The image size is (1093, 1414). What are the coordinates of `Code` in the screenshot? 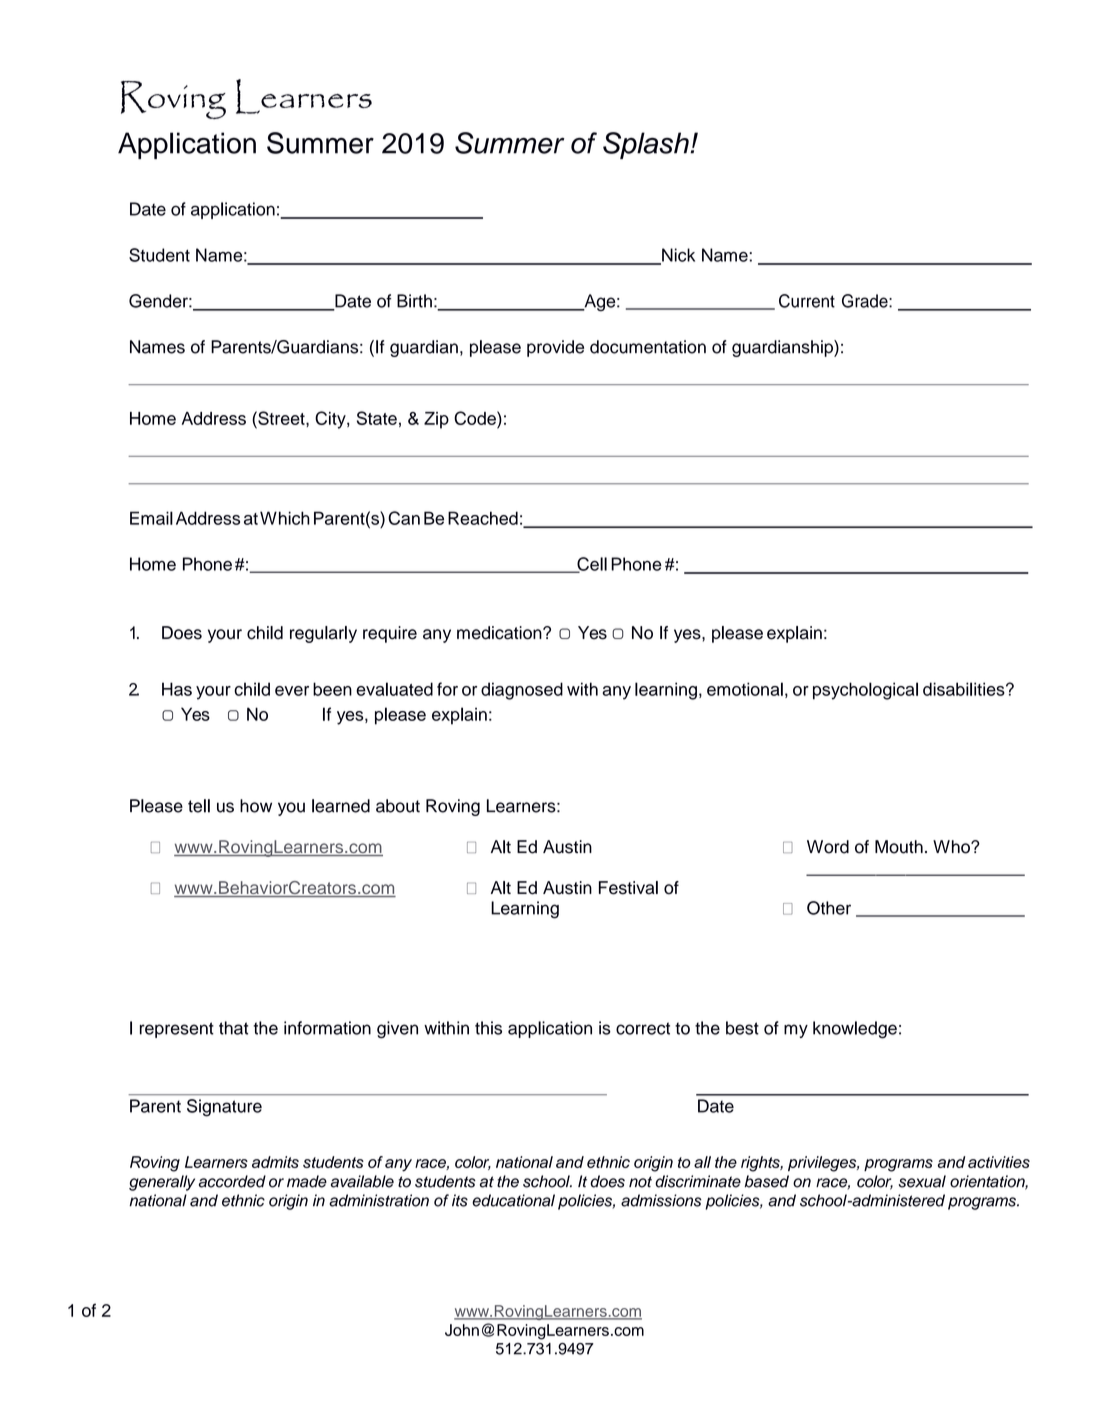 It's located at (476, 418).
